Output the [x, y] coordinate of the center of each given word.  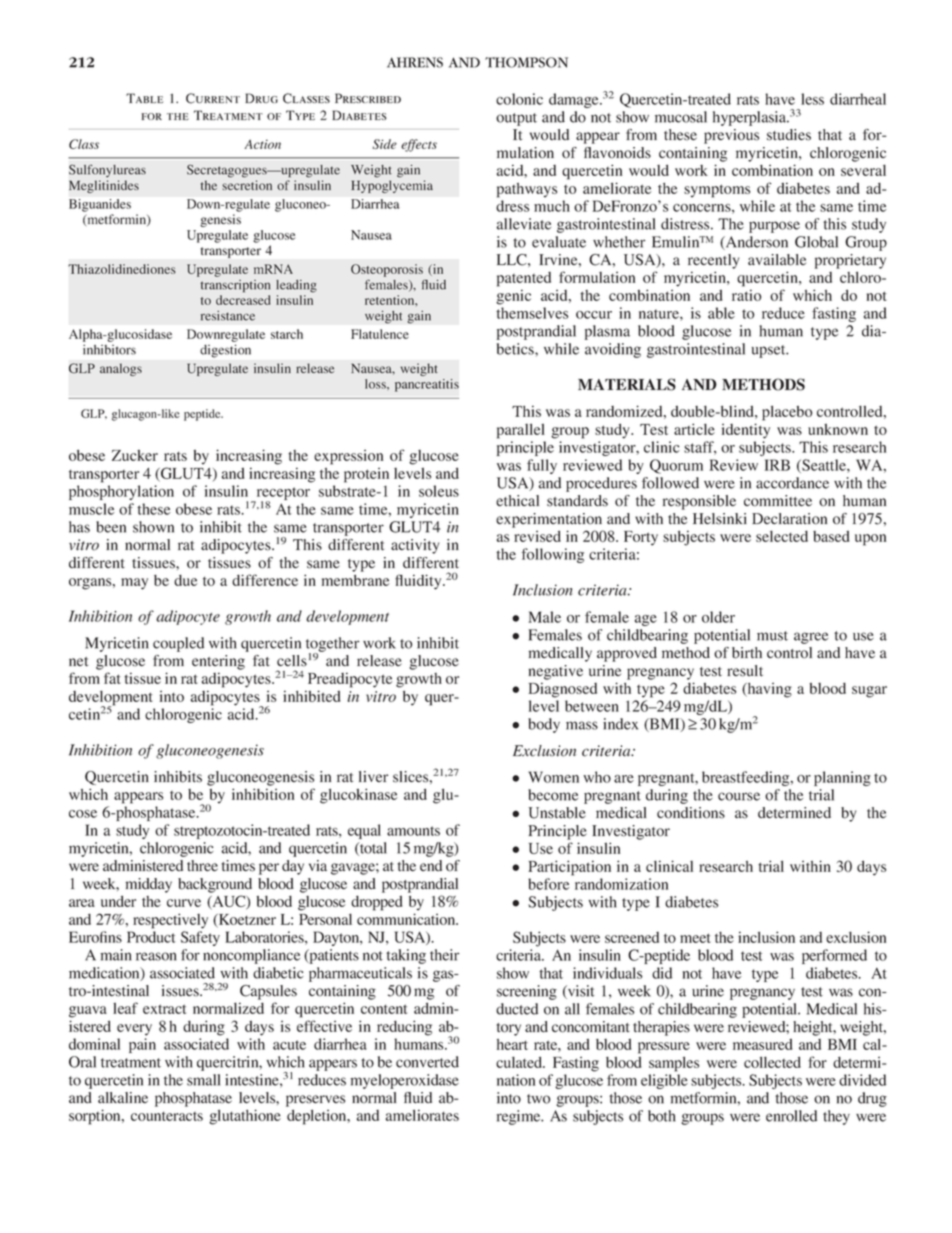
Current [213, 98]
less [812, 99]
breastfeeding [747, 778]
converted [427, 1062]
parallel [521, 431]
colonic [519, 99]
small [203, 1080]
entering [218, 662]
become [553, 795]
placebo [787, 413]
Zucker [135, 455]
